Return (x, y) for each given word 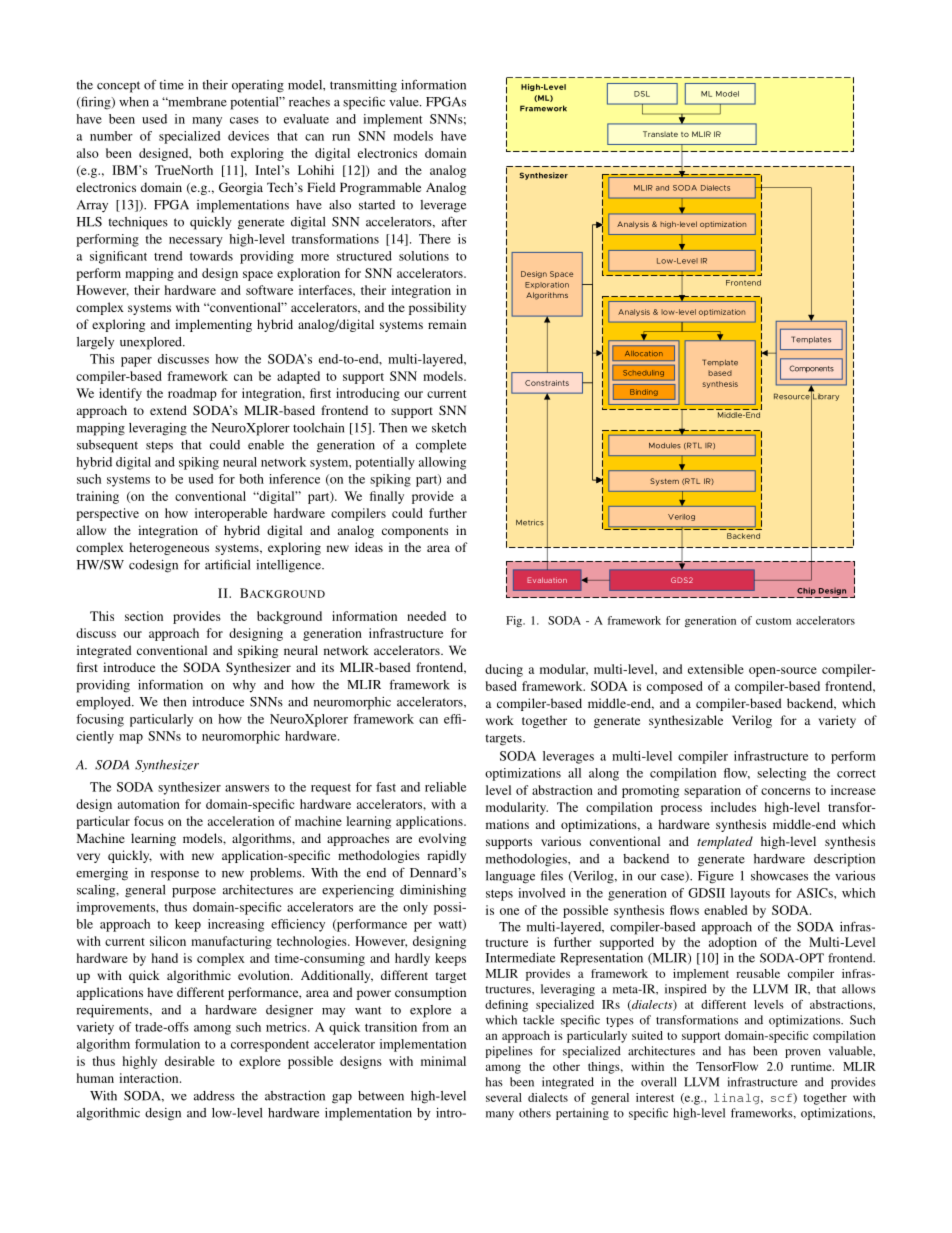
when (134, 102)
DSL (642, 94)
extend (168, 410)
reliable (445, 787)
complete (441, 446)
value (405, 102)
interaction (150, 1078)
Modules (665, 446)
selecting (781, 774)
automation (149, 804)
